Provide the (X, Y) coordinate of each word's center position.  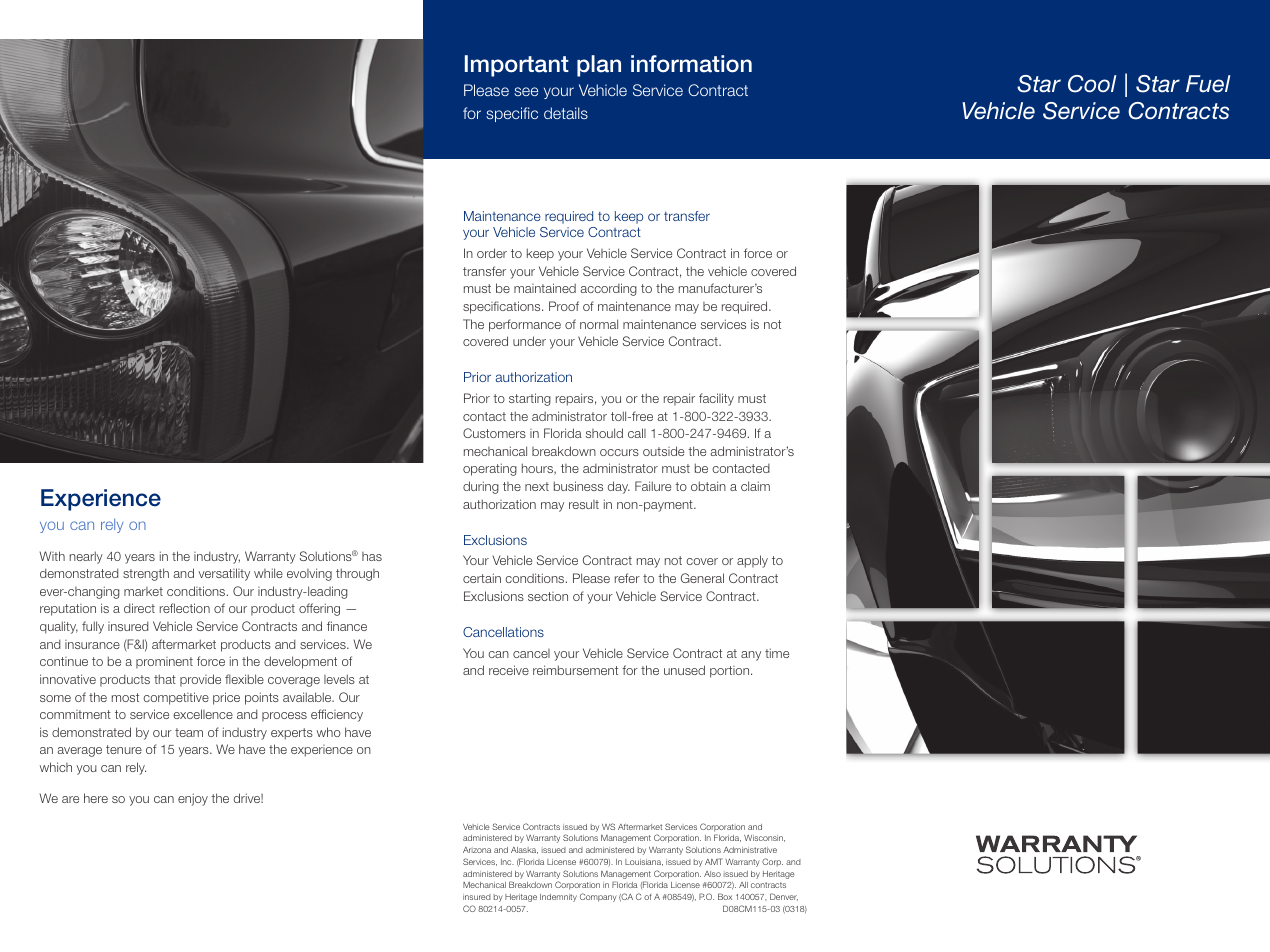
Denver (784, 897)
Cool (1092, 84)
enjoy (193, 799)
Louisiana (644, 862)
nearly (86, 557)
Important (517, 66)
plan (599, 66)
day (619, 487)
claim (755, 486)
